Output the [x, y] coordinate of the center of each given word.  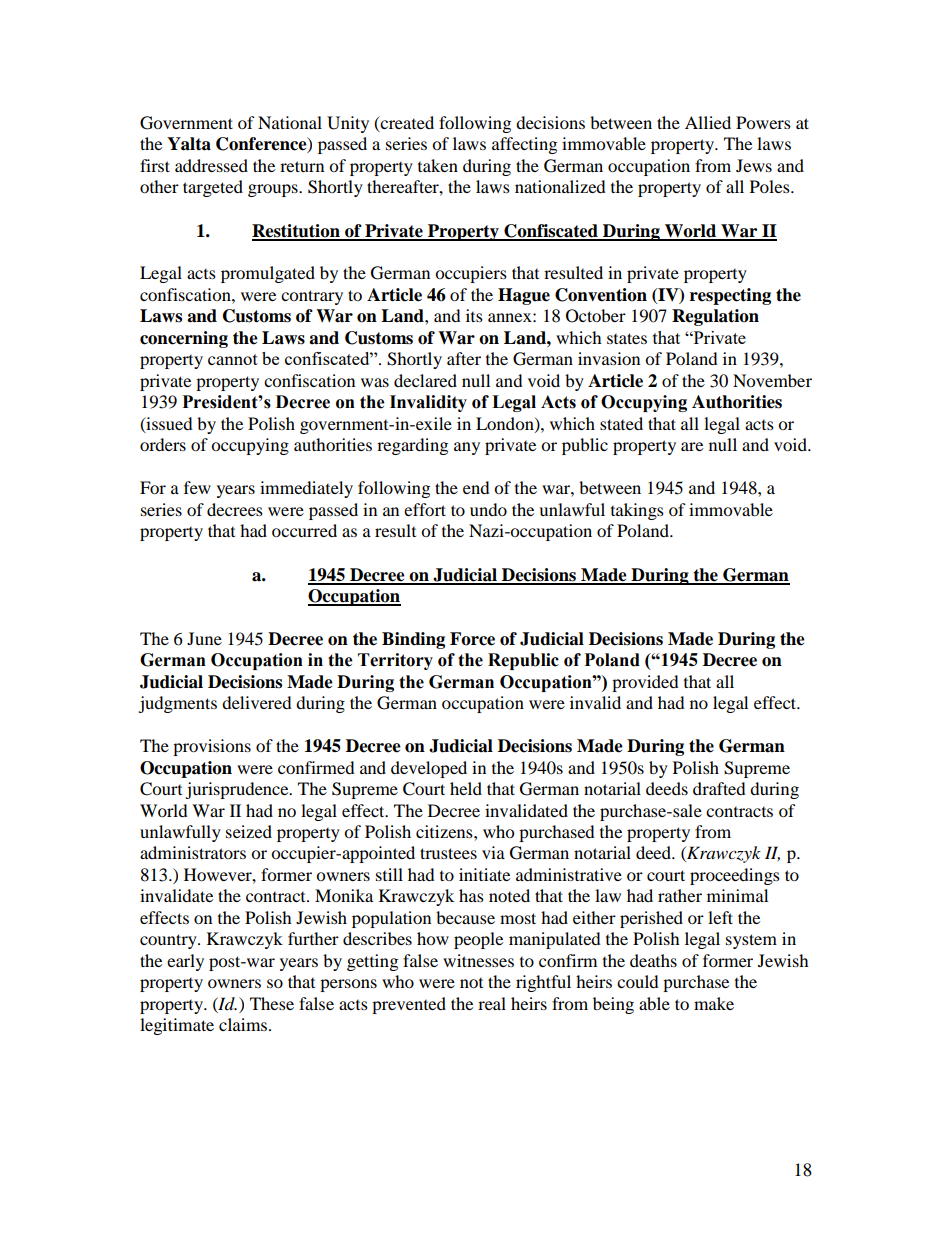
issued [168, 424]
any [467, 448]
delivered [257, 702]
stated [621, 423]
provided [645, 683]
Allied [708, 122]
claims [244, 1024]
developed [429, 769]
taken [438, 165]
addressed [211, 165]
